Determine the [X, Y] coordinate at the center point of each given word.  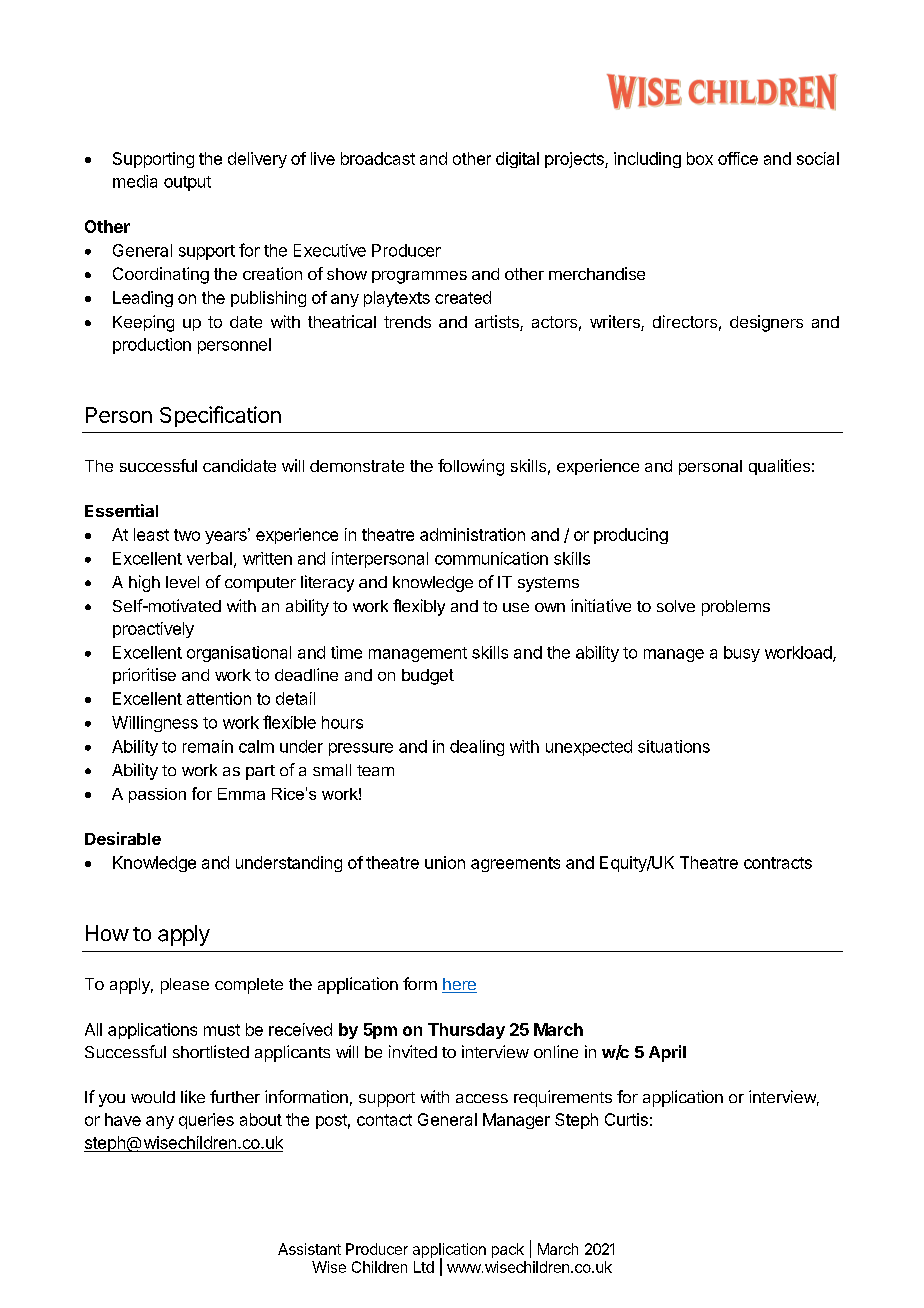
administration [472, 534]
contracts [778, 863]
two [187, 535]
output [187, 183]
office [738, 158]
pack [508, 1250]
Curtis [626, 1119]
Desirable [123, 838]
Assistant [309, 1249]
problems [736, 608]
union [445, 862]
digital [517, 160]
